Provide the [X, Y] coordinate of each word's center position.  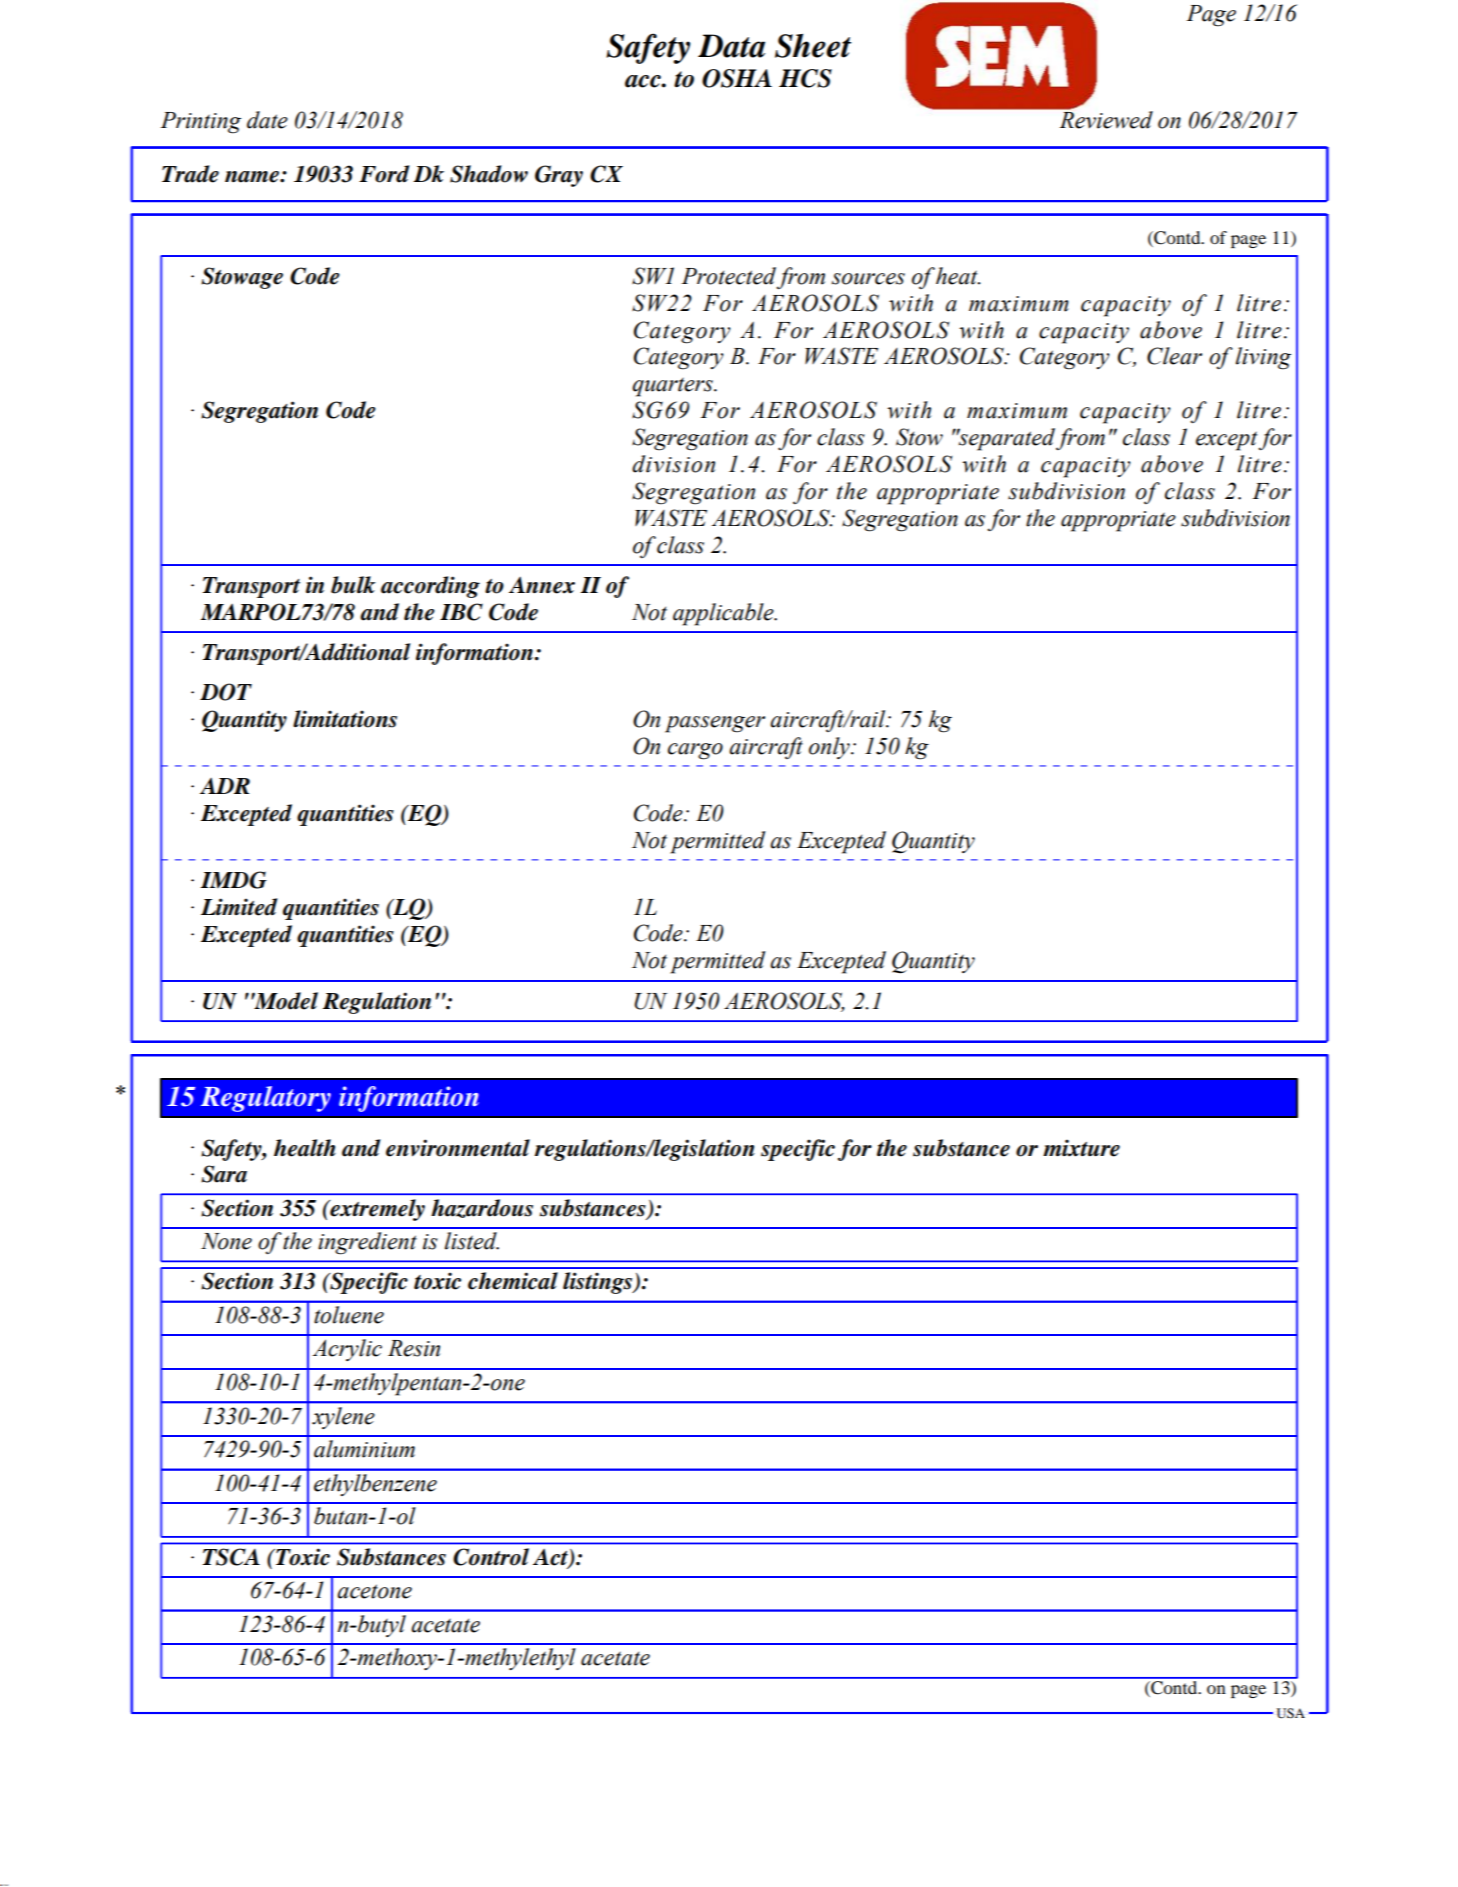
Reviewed [1105, 119]
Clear [1174, 356]
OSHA [737, 78]
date [267, 120]
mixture [1081, 1148]
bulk [353, 585]
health [305, 1148]
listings [599, 1283]
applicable [724, 614]
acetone [374, 1591]
